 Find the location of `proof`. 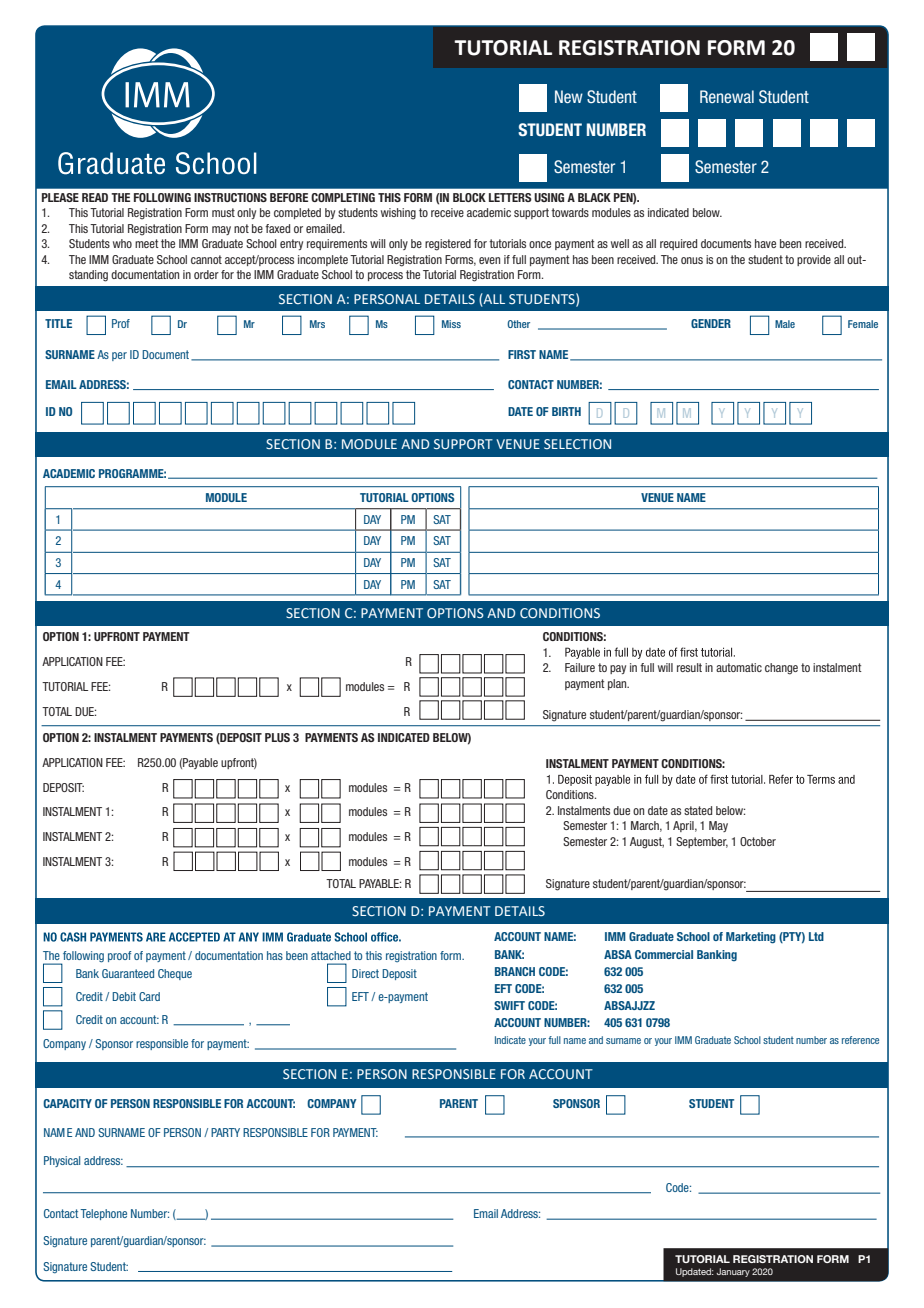

proof is located at coordinates (119, 956).
